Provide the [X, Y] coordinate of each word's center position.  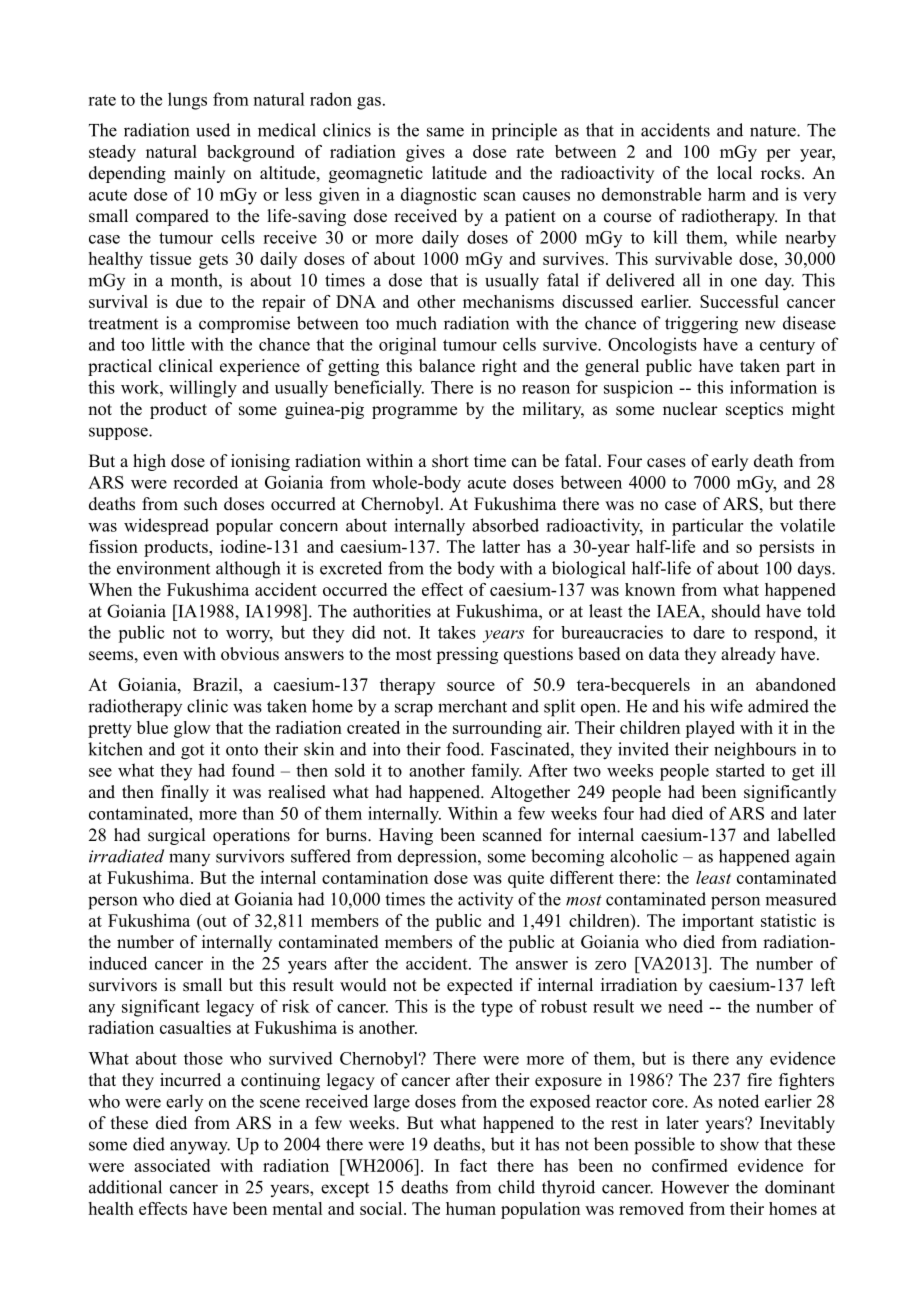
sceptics [754, 410]
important [718, 922]
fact [473, 1165]
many [189, 859]
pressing [467, 655]
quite [526, 879]
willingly [203, 389]
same [445, 132]
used [213, 130]
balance [447, 366]
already [748, 655]
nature [774, 131]
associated [172, 1165]
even [160, 656]
